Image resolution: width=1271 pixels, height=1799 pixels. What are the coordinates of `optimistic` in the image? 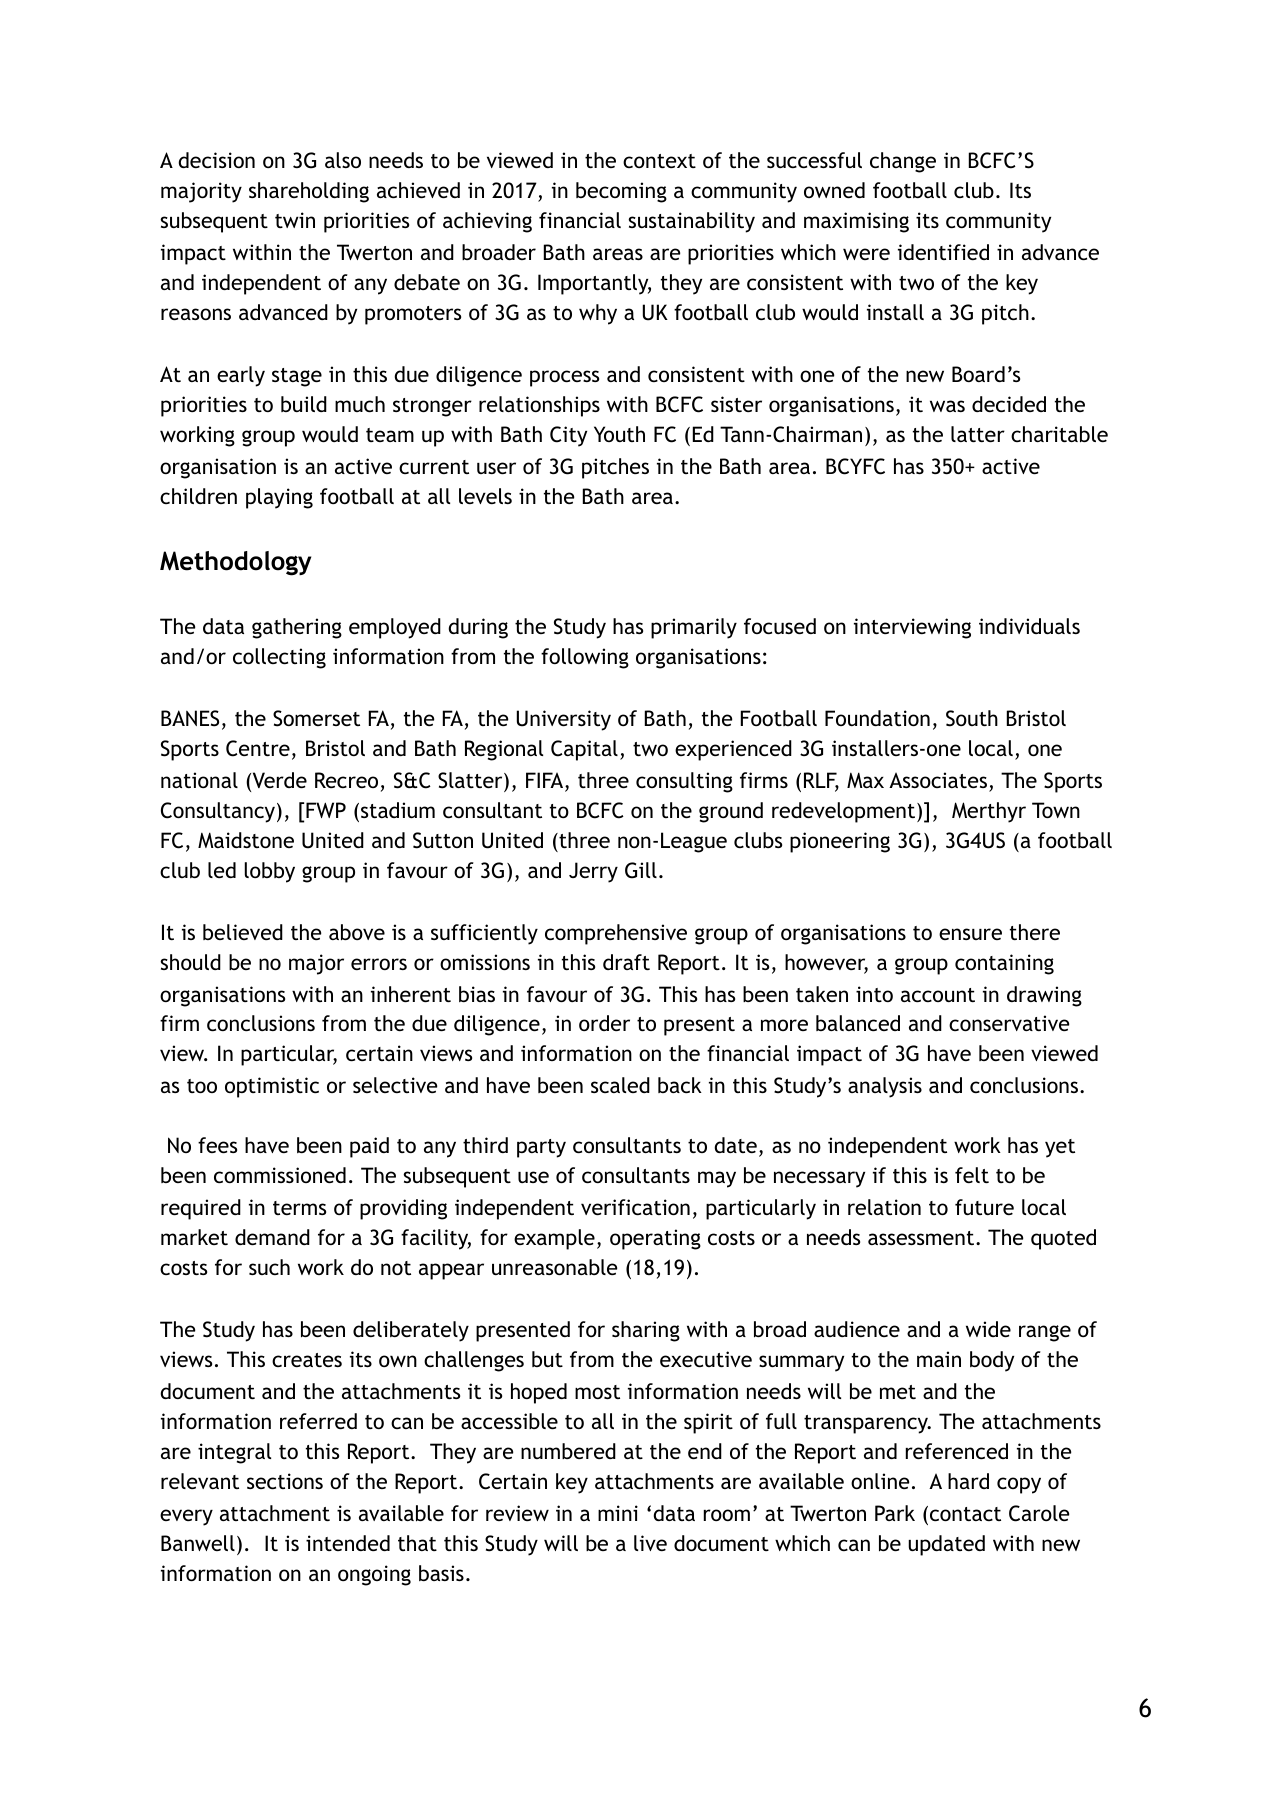 It's located at (272, 1087).
